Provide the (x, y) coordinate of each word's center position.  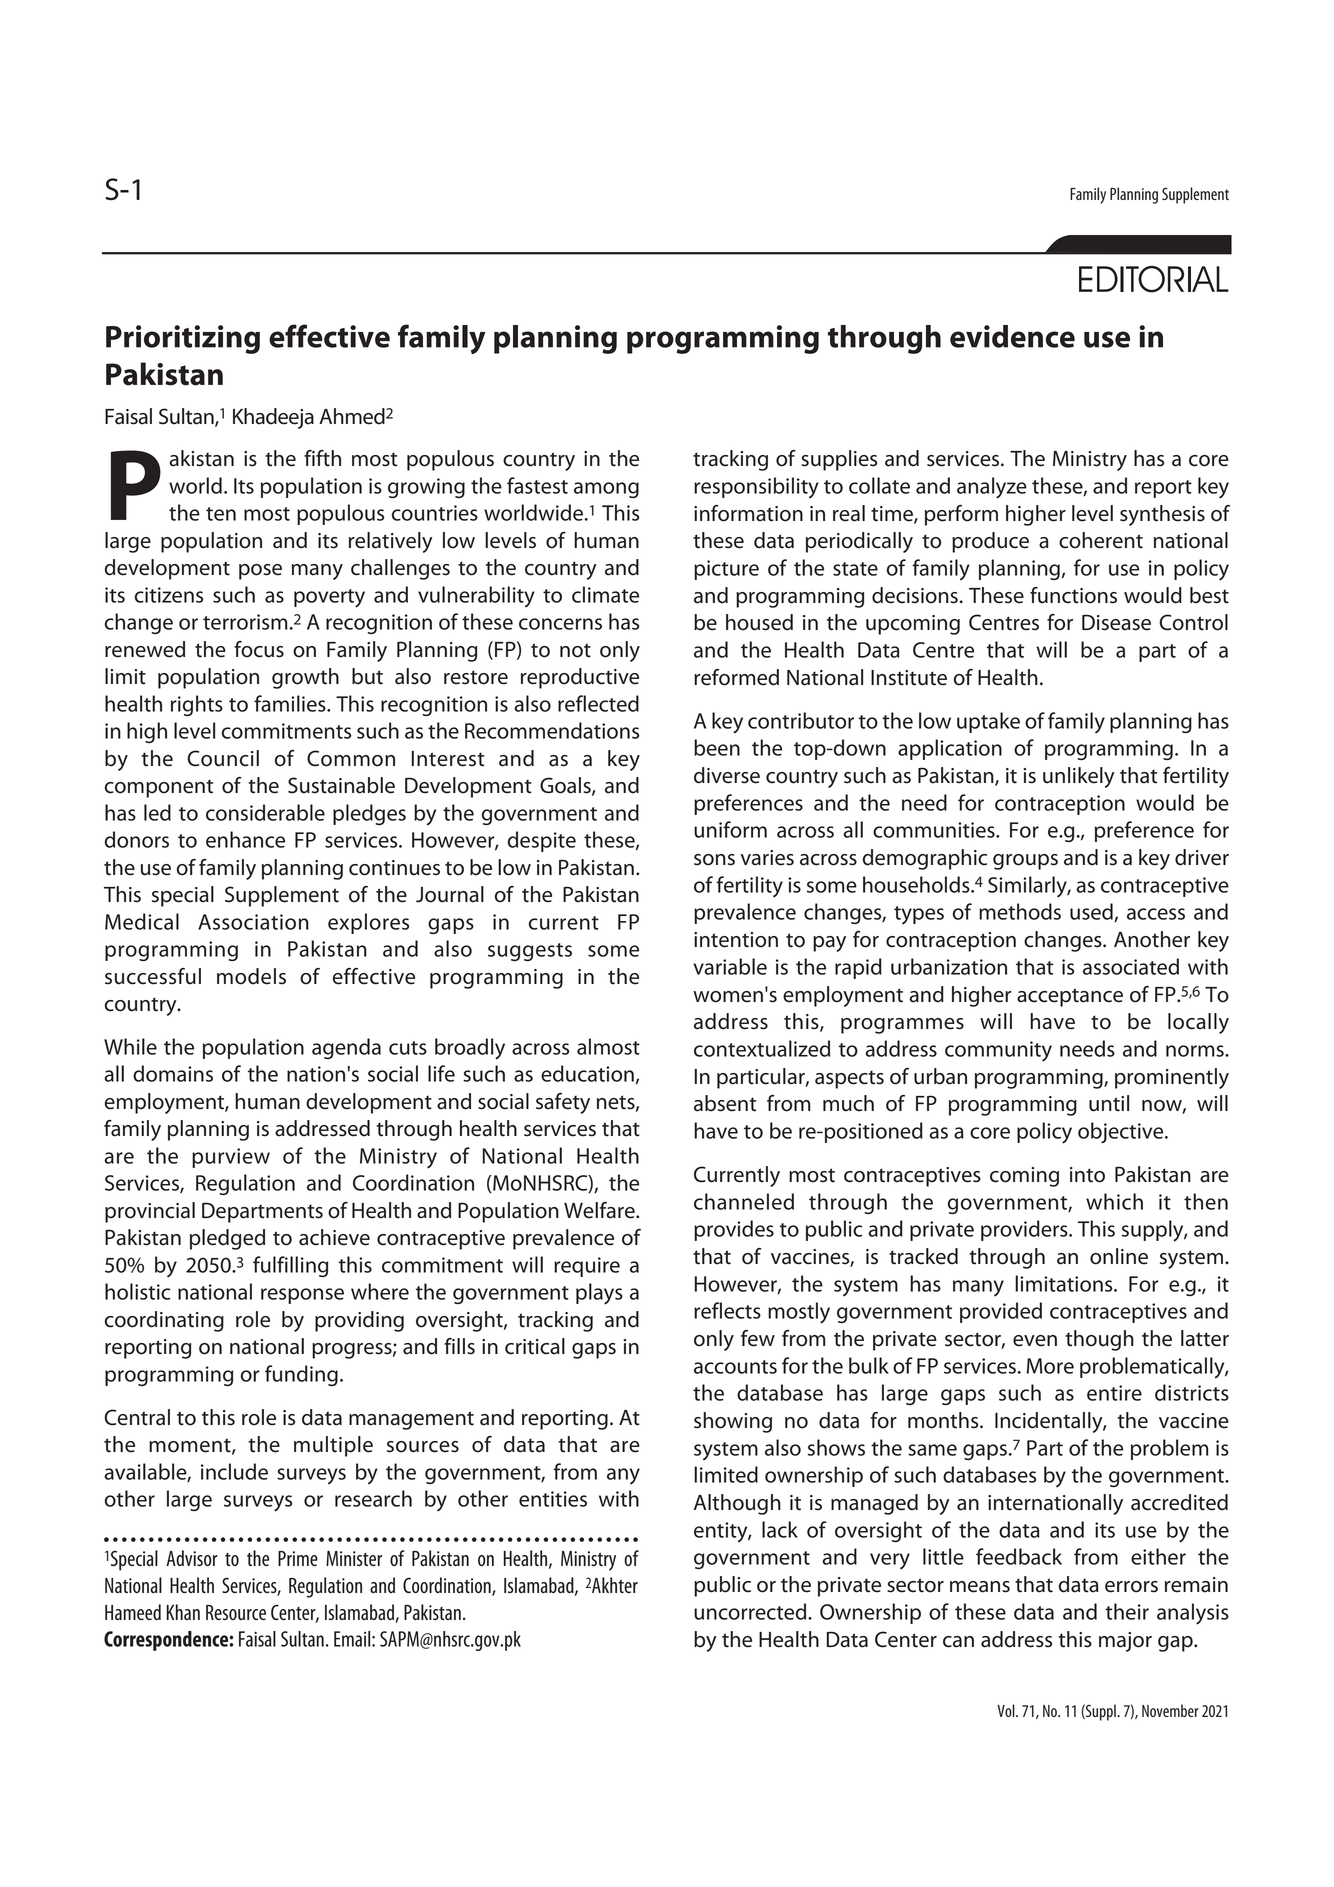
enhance (245, 839)
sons (714, 860)
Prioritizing (183, 339)
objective (1122, 1132)
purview (231, 1158)
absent (725, 1103)
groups (1025, 862)
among (606, 490)
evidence (1012, 336)
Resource (236, 1612)
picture (726, 570)
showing (733, 1422)
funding (301, 1375)
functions (1073, 595)
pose (260, 572)
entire (1114, 1393)
